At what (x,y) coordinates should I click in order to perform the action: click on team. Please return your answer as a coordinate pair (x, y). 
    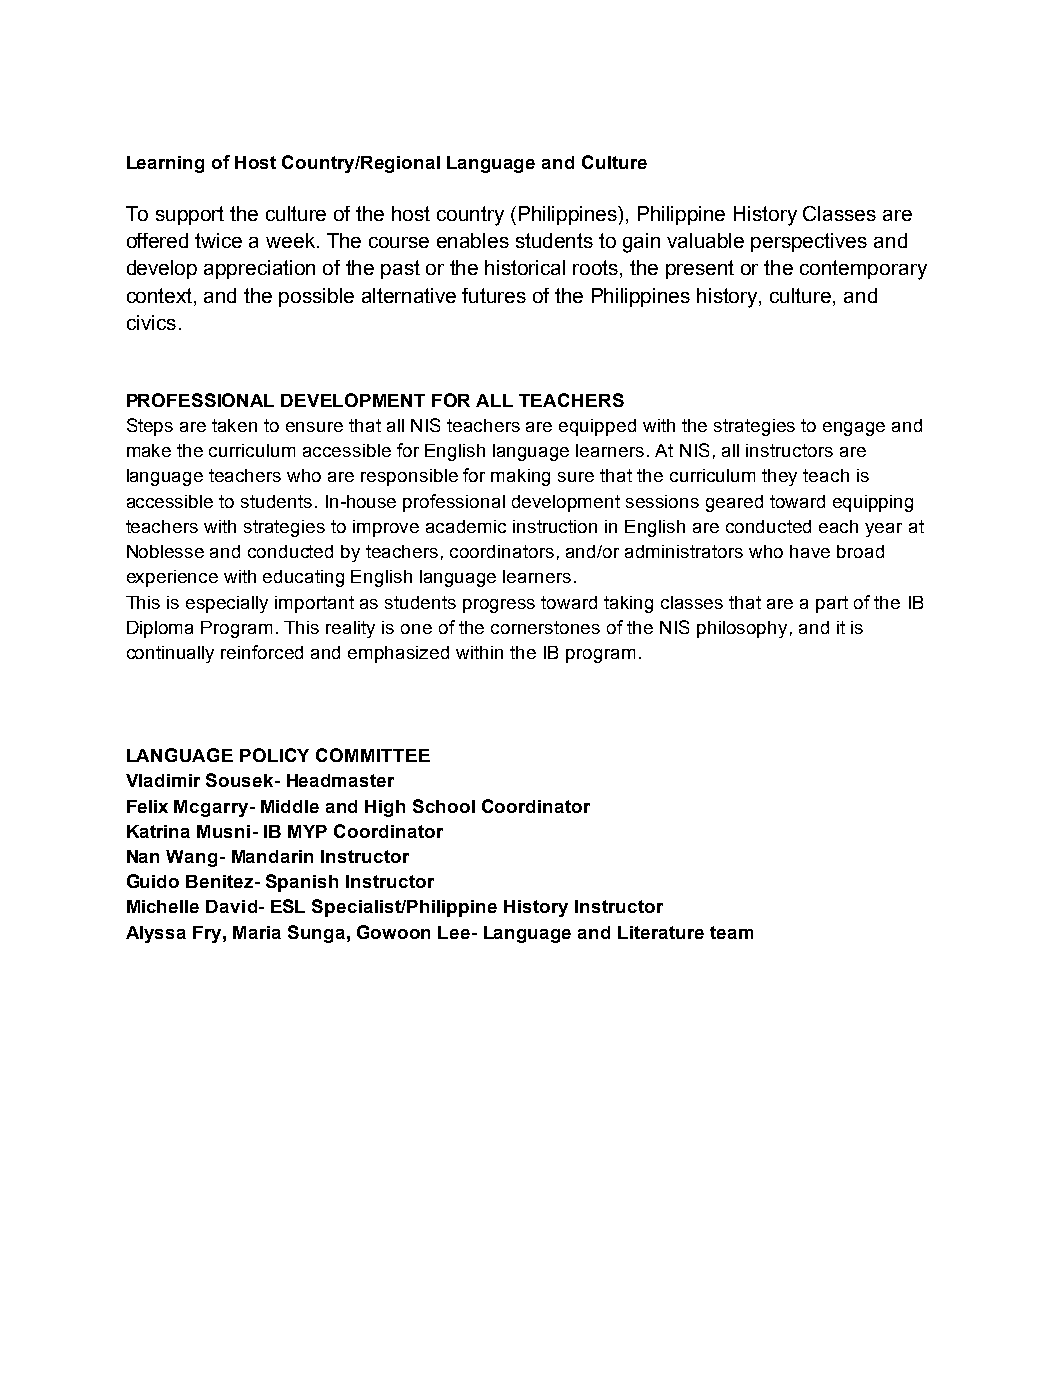
    Looking at the image, I should click on (731, 932).
